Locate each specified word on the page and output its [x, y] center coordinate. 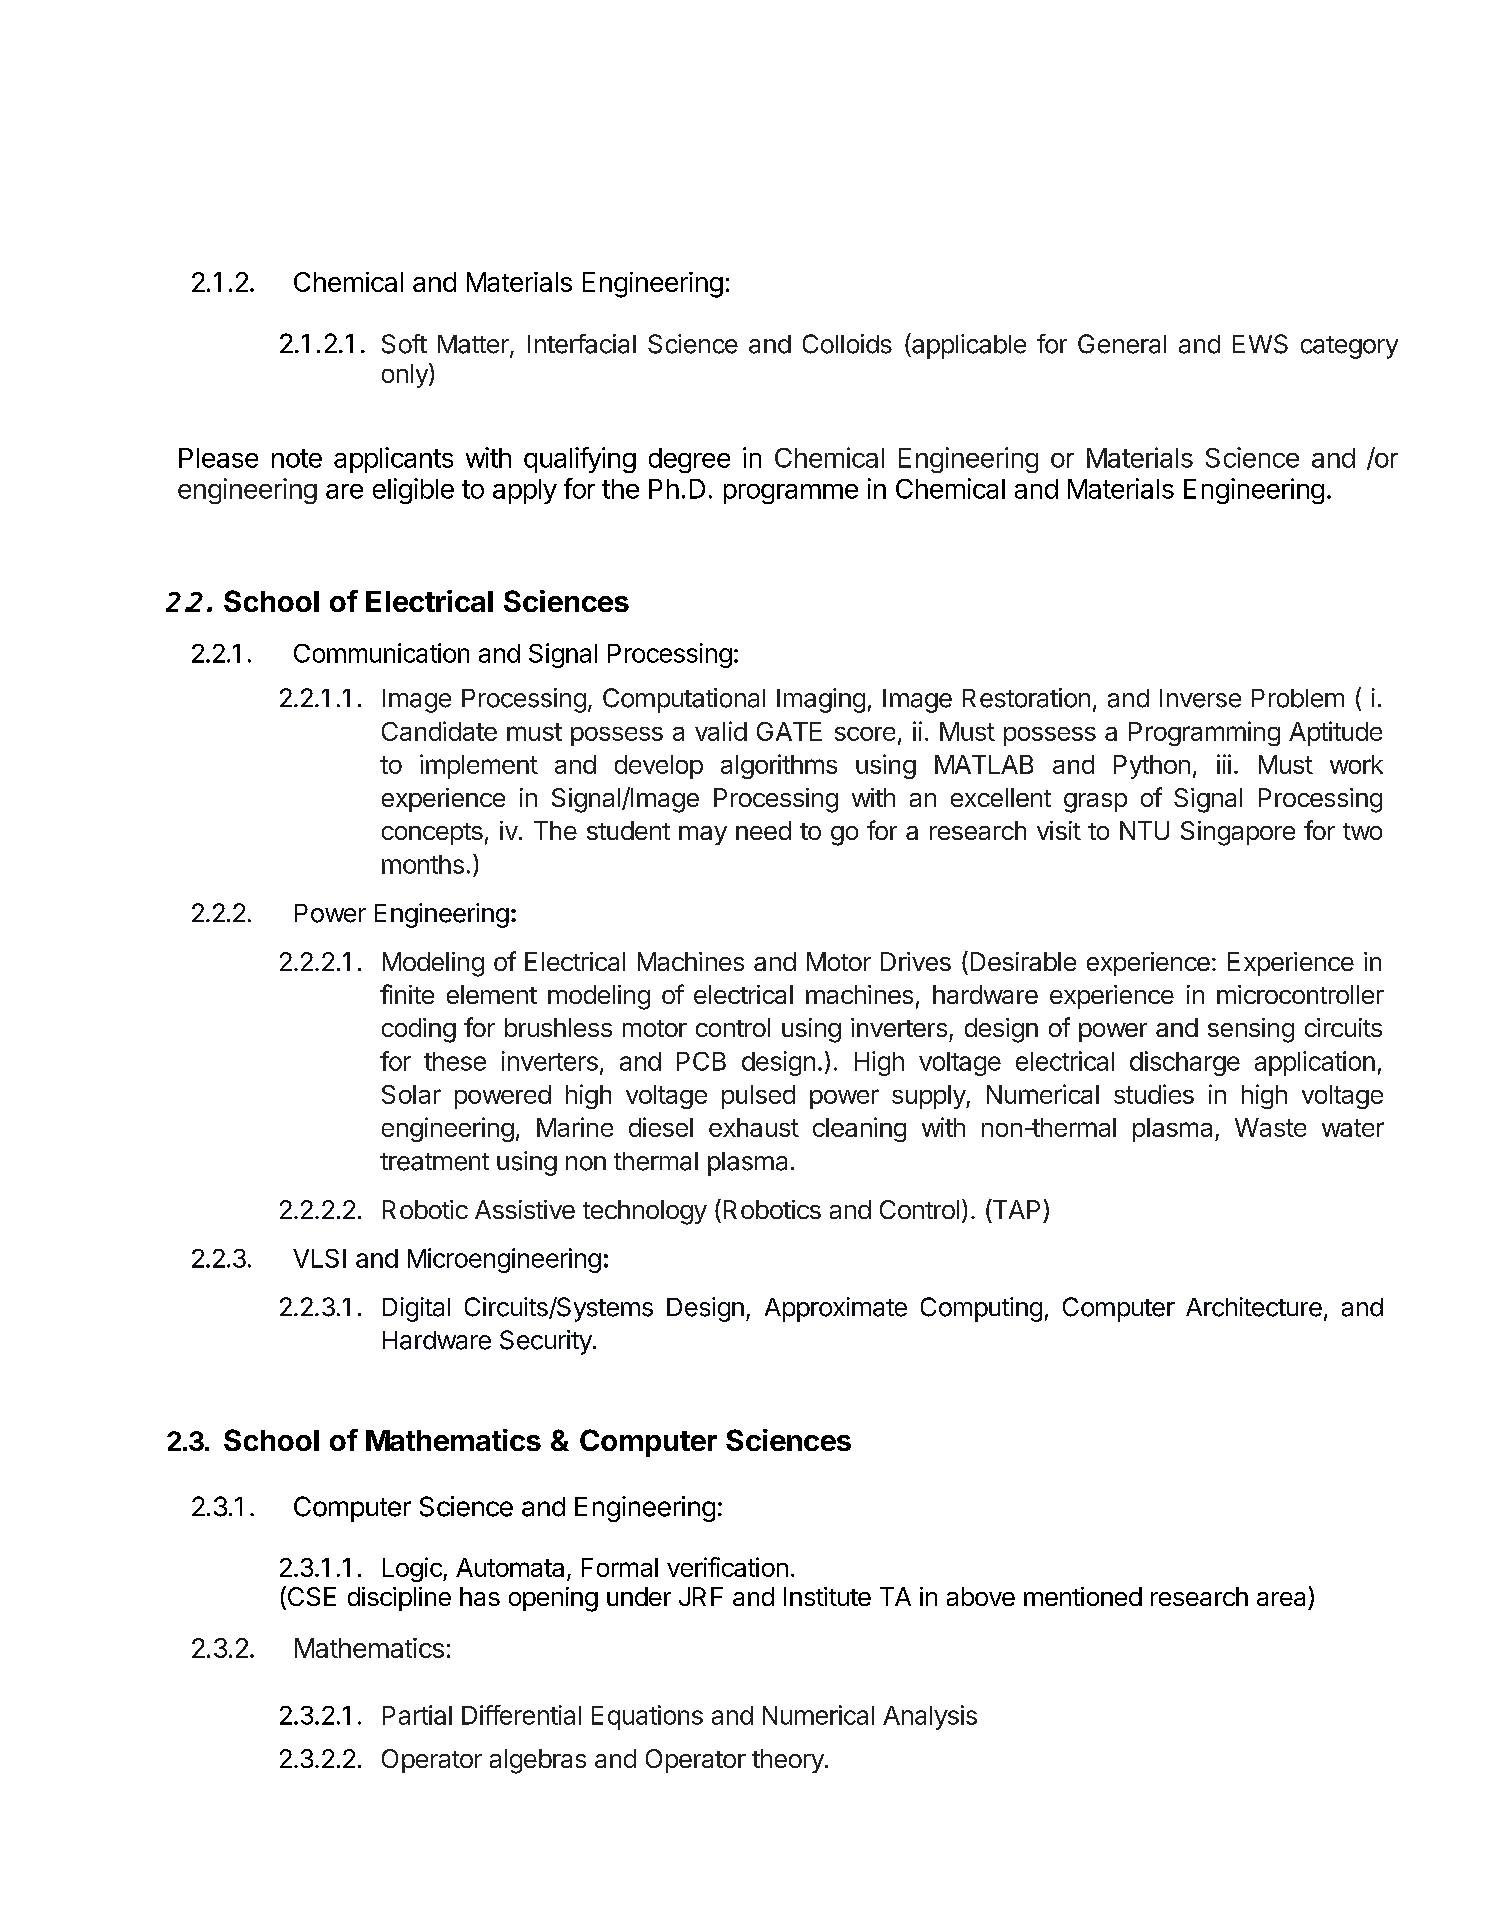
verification [727, 1567]
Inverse [1200, 698]
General [1122, 344]
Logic [413, 1569]
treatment [434, 1162]
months [423, 864]
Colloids [847, 344]
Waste [1270, 1127]
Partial [417, 1715]
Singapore [1238, 833]
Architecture [1254, 1307]
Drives [916, 961]
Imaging [821, 700]
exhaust [754, 1127]
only [406, 375]
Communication [381, 653]
